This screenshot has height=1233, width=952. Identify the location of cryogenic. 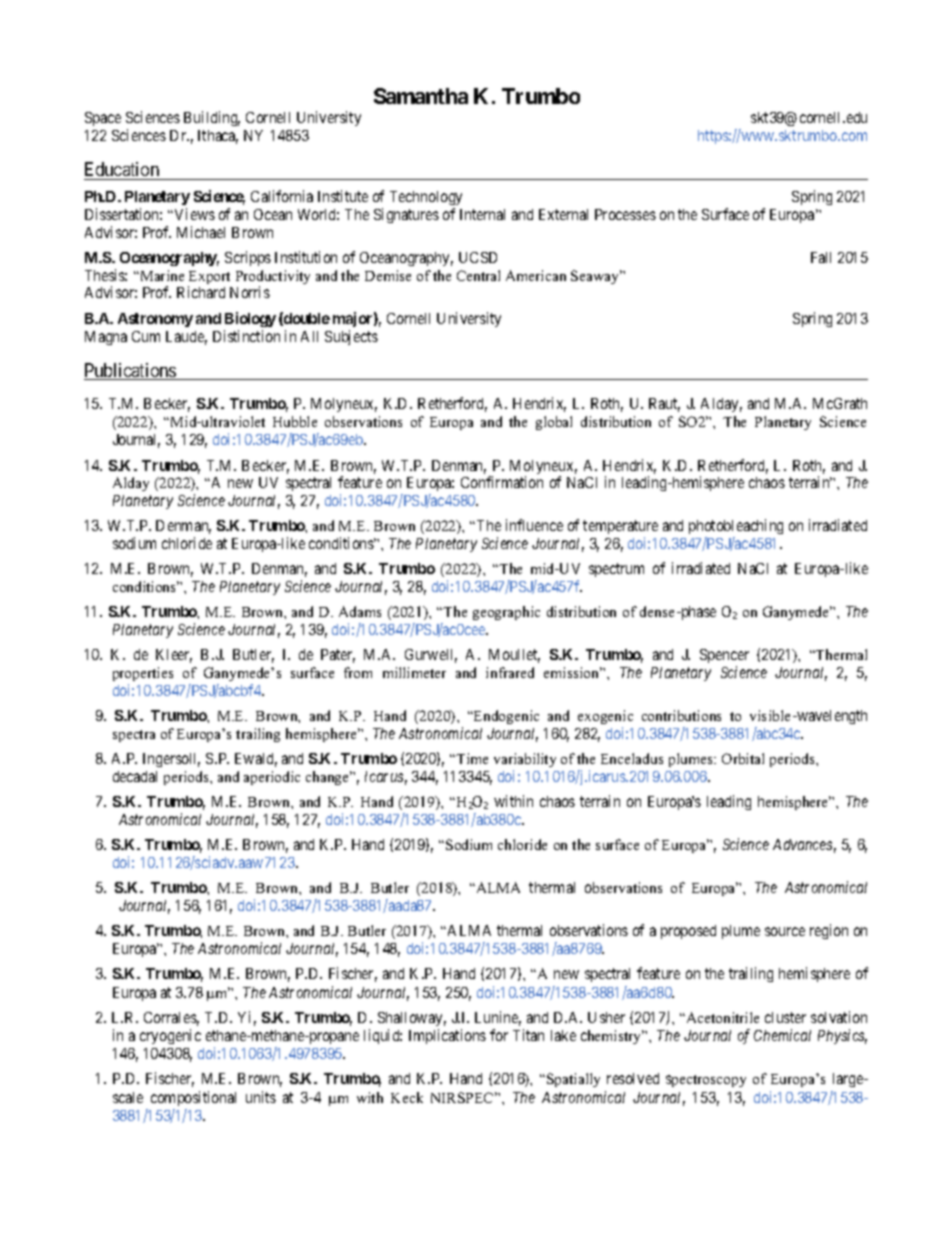
(170, 1036).
